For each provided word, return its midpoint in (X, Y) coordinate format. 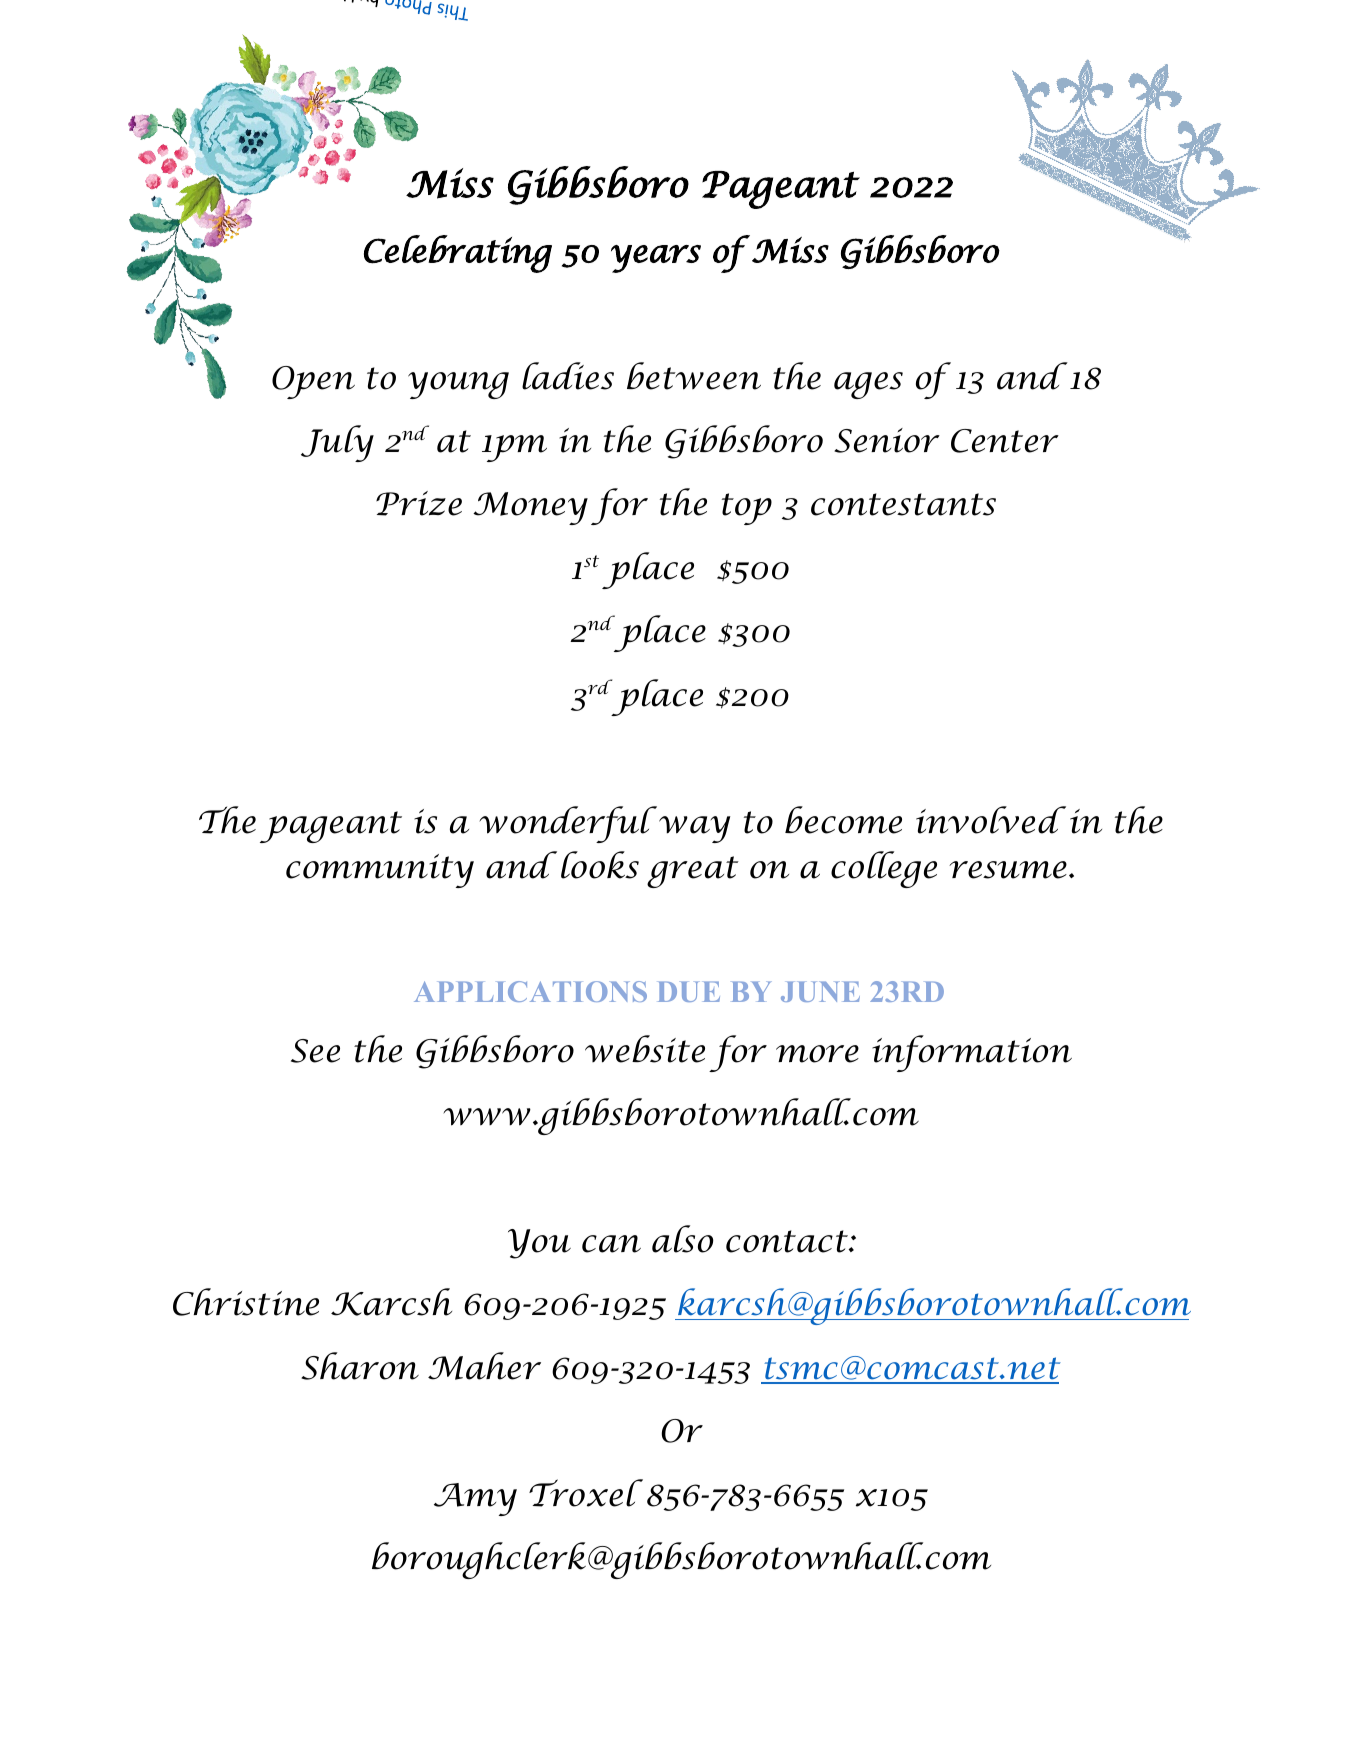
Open (313, 382)
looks (600, 865)
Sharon (360, 1366)
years (656, 259)
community (380, 871)
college (884, 869)
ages (868, 385)
